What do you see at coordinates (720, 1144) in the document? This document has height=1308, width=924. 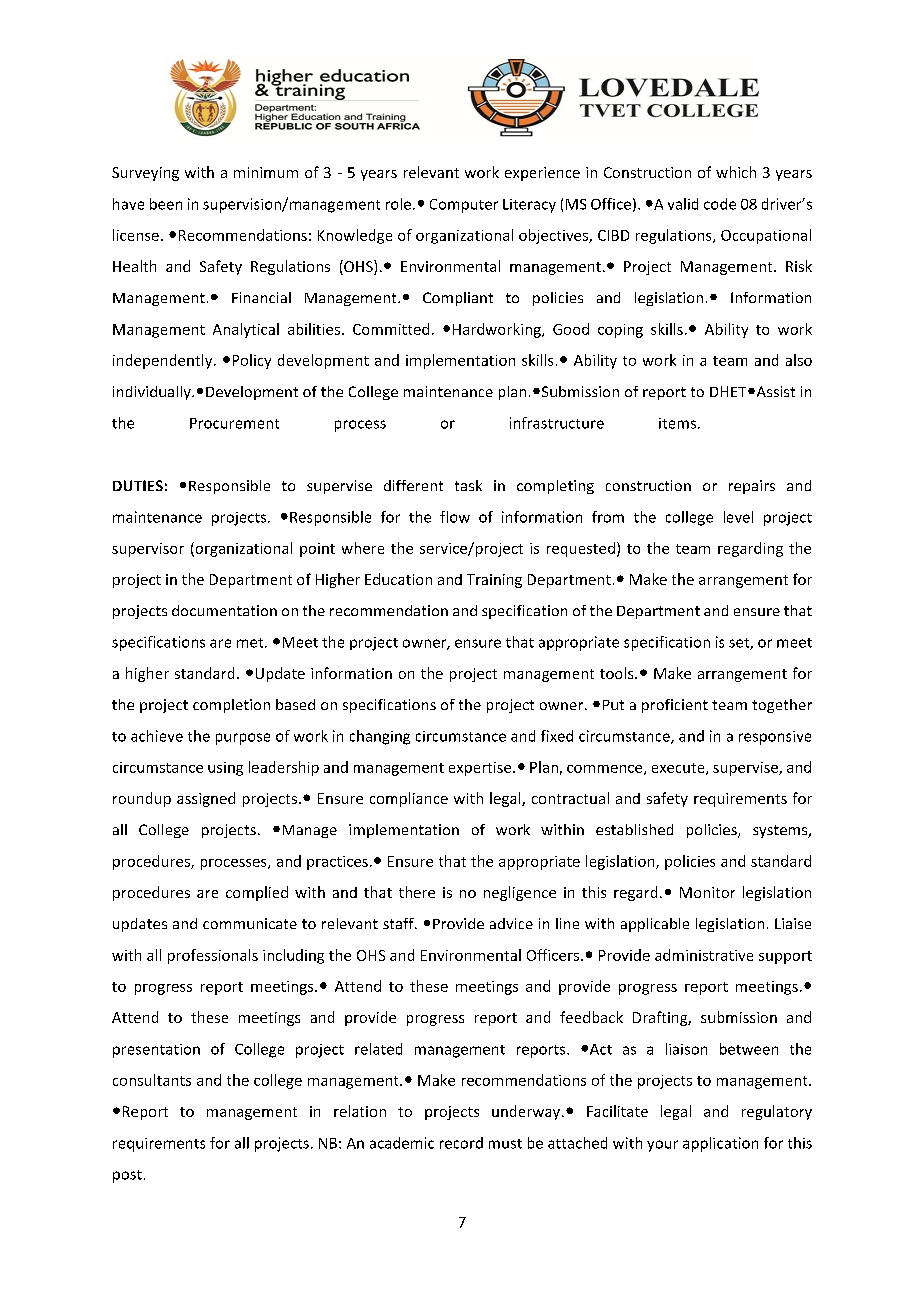 I see `application` at bounding box center [720, 1144].
